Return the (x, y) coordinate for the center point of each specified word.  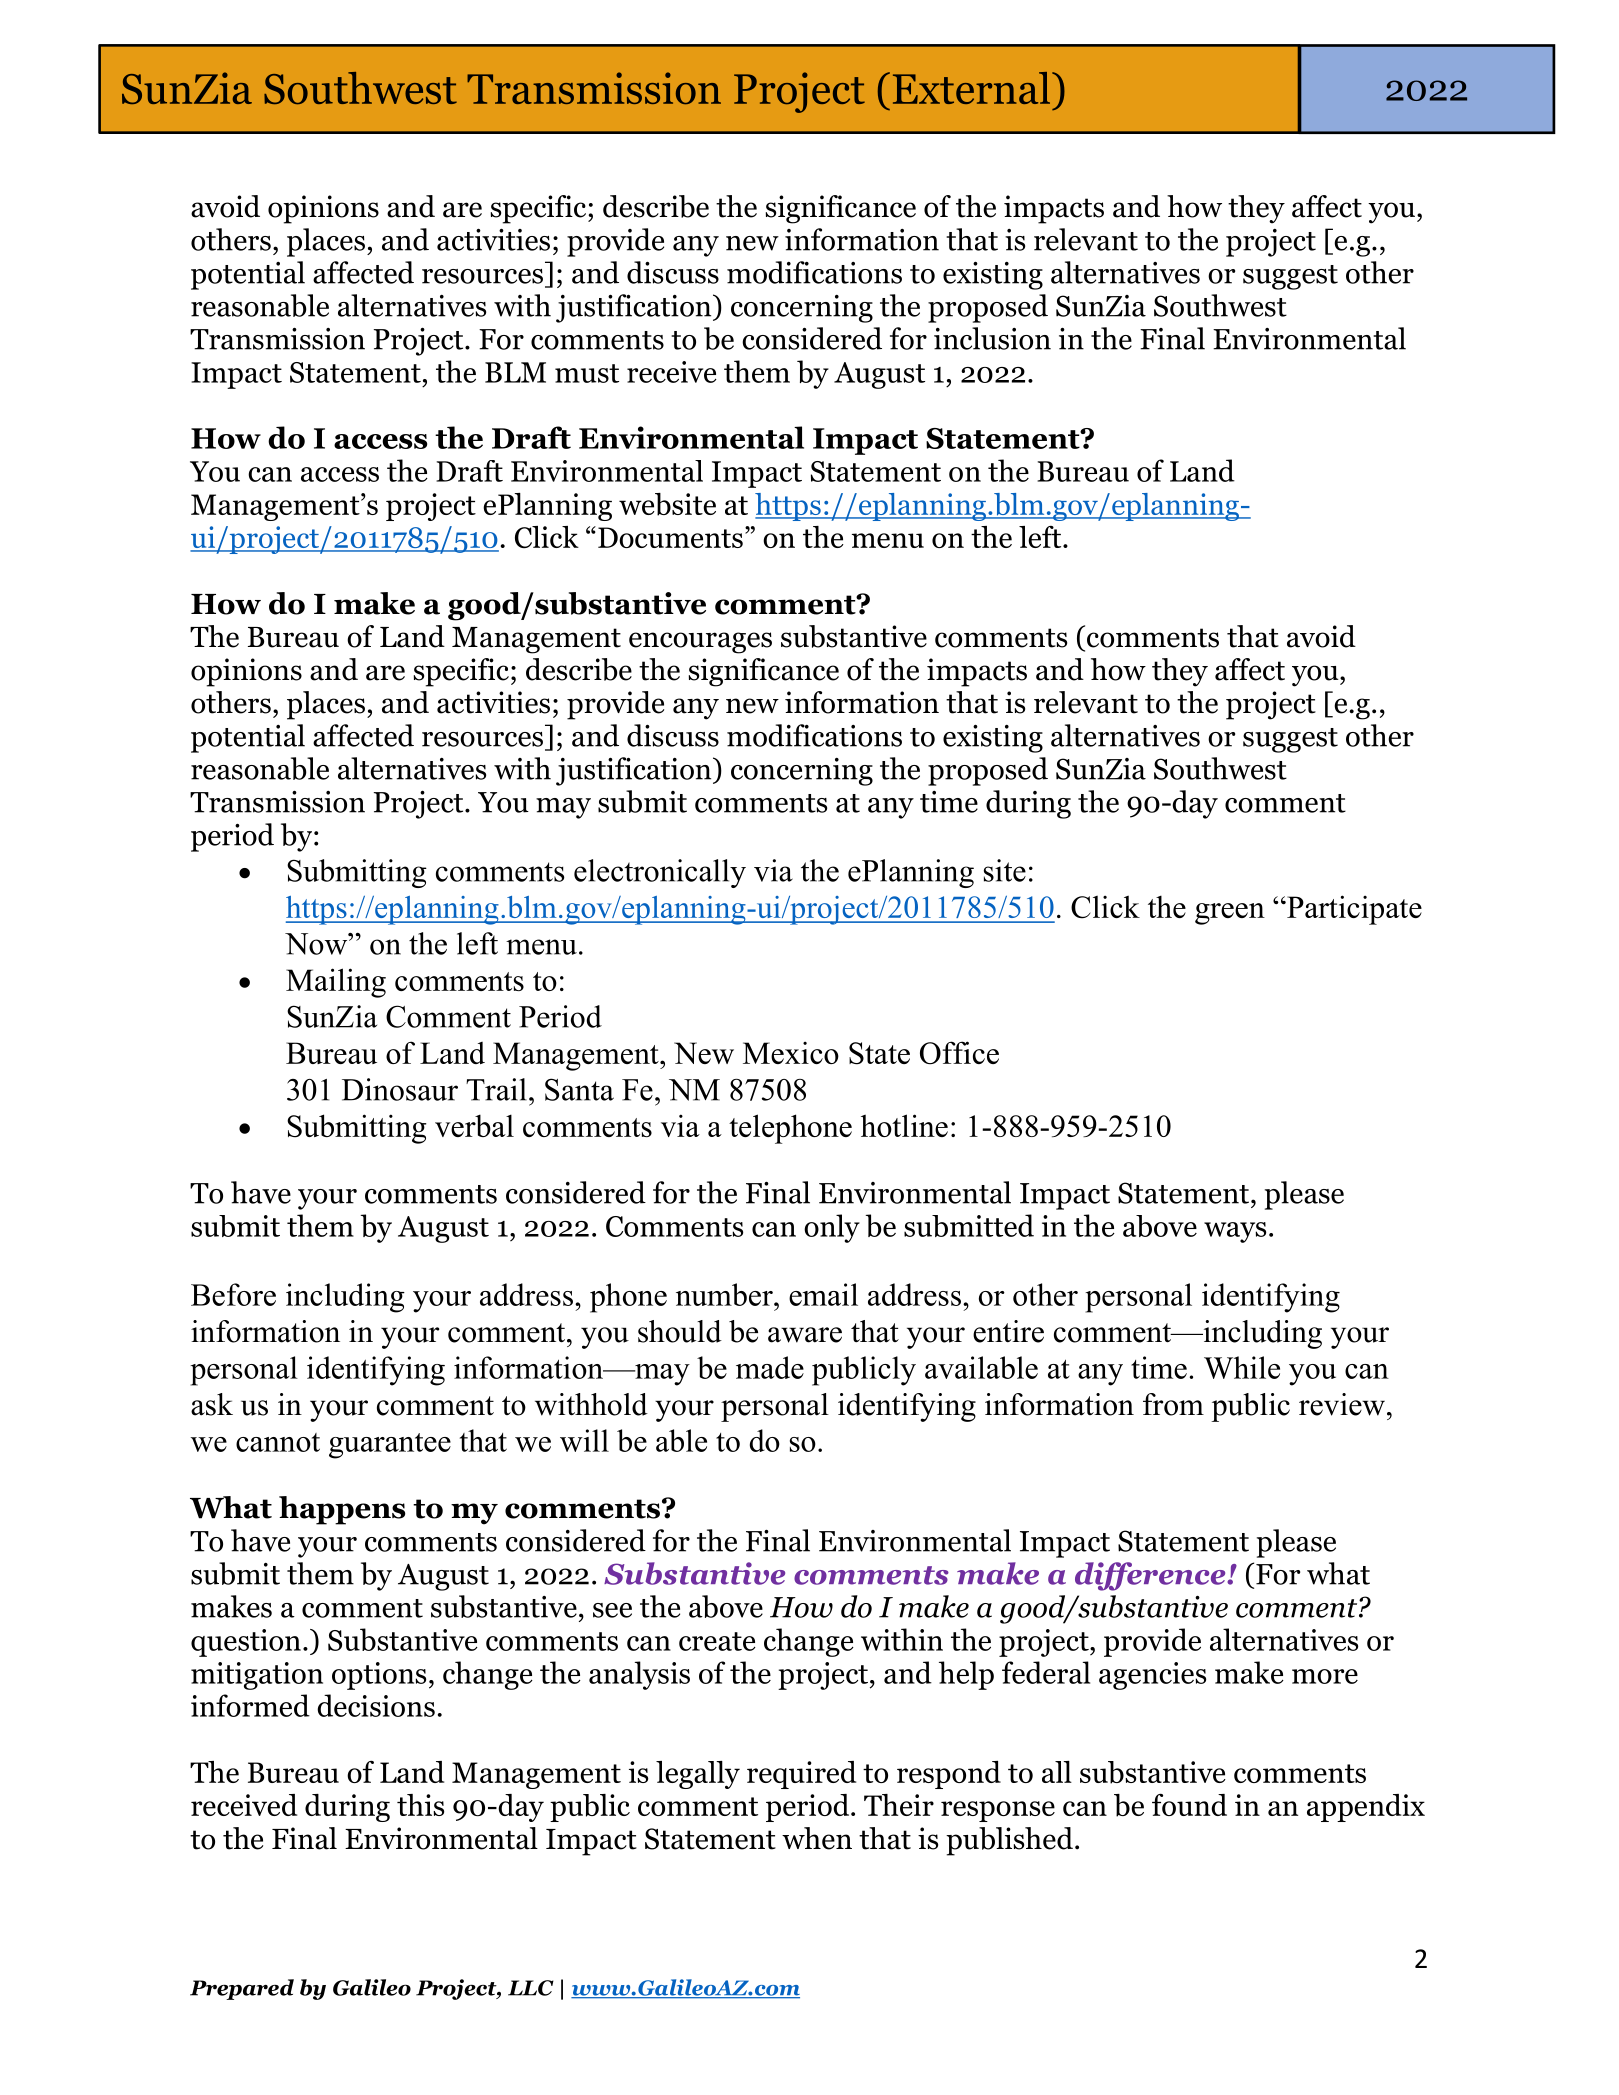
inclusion (992, 338)
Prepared (242, 1989)
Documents (670, 537)
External (973, 88)
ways (1235, 1232)
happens (342, 1510)
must (587, 373)
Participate (1353, 910)
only (832, 1228)
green (1230, 914)
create (717, 1641)
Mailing (336, 983)
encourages (700, 643)
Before (233, 1294)
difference (1151, 1576)
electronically (660, 873)
